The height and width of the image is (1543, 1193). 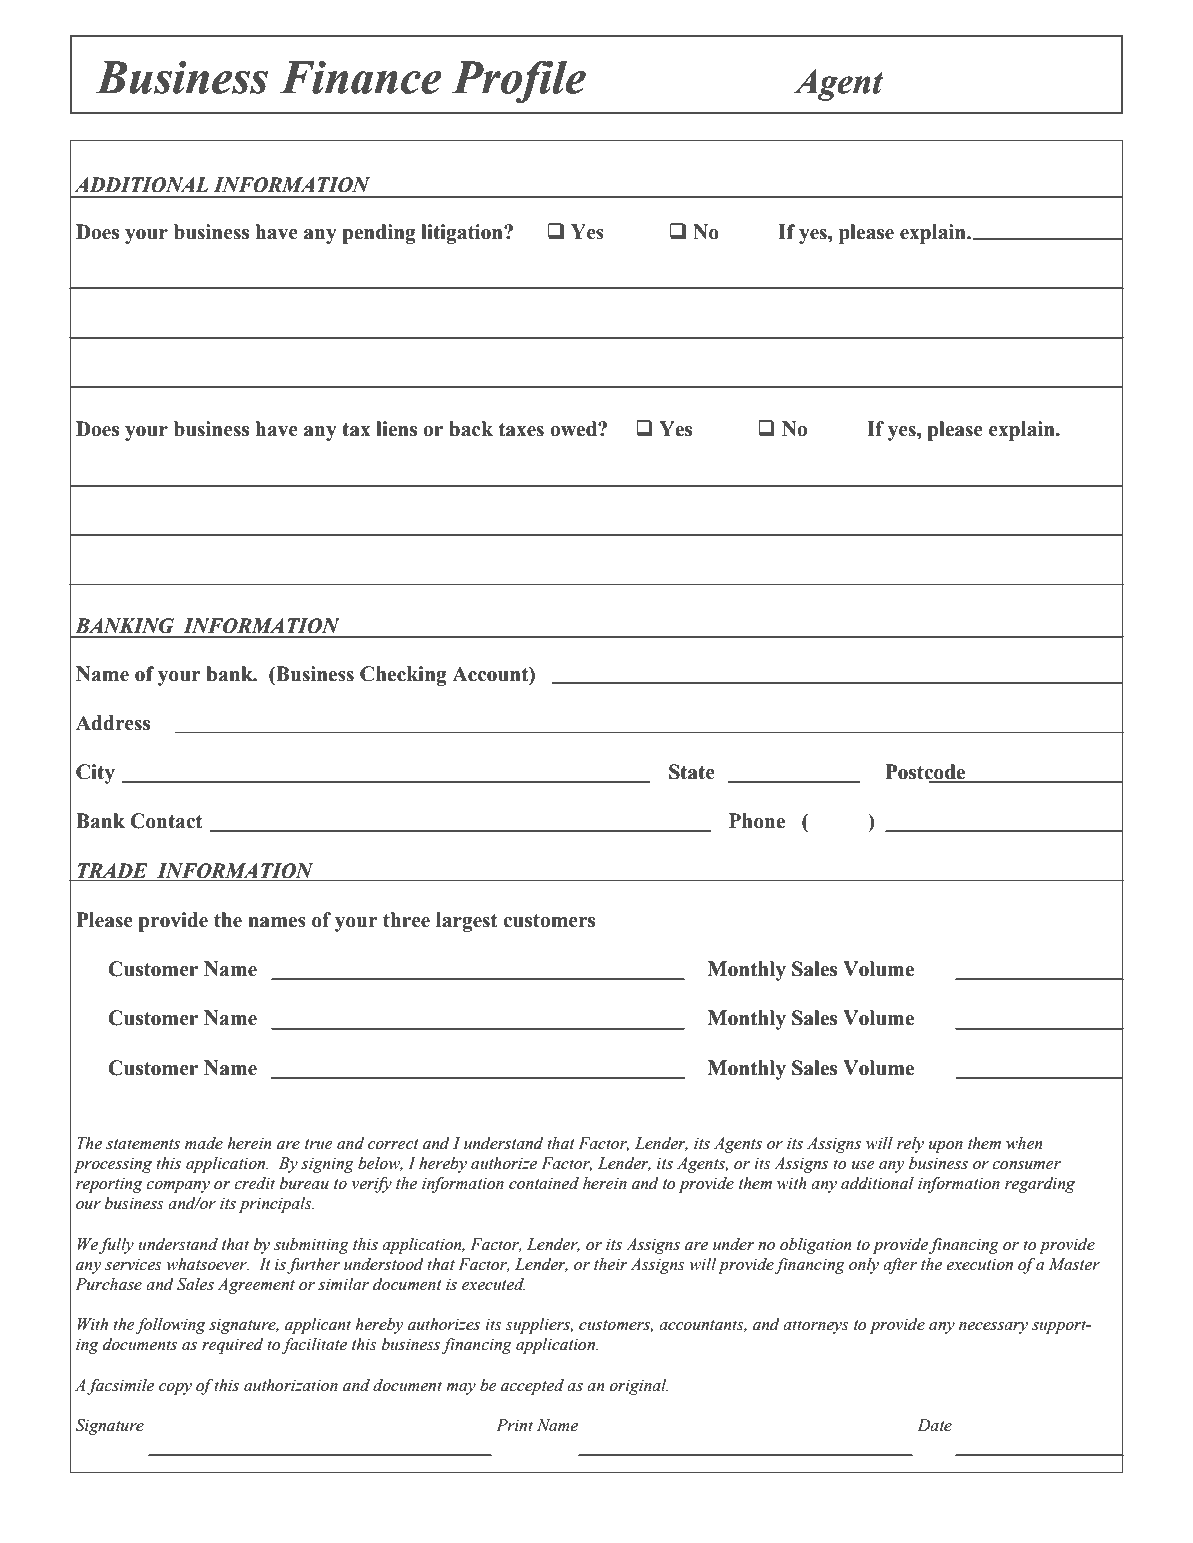 I want to click on Postcode, so click(x=926, y=773).
